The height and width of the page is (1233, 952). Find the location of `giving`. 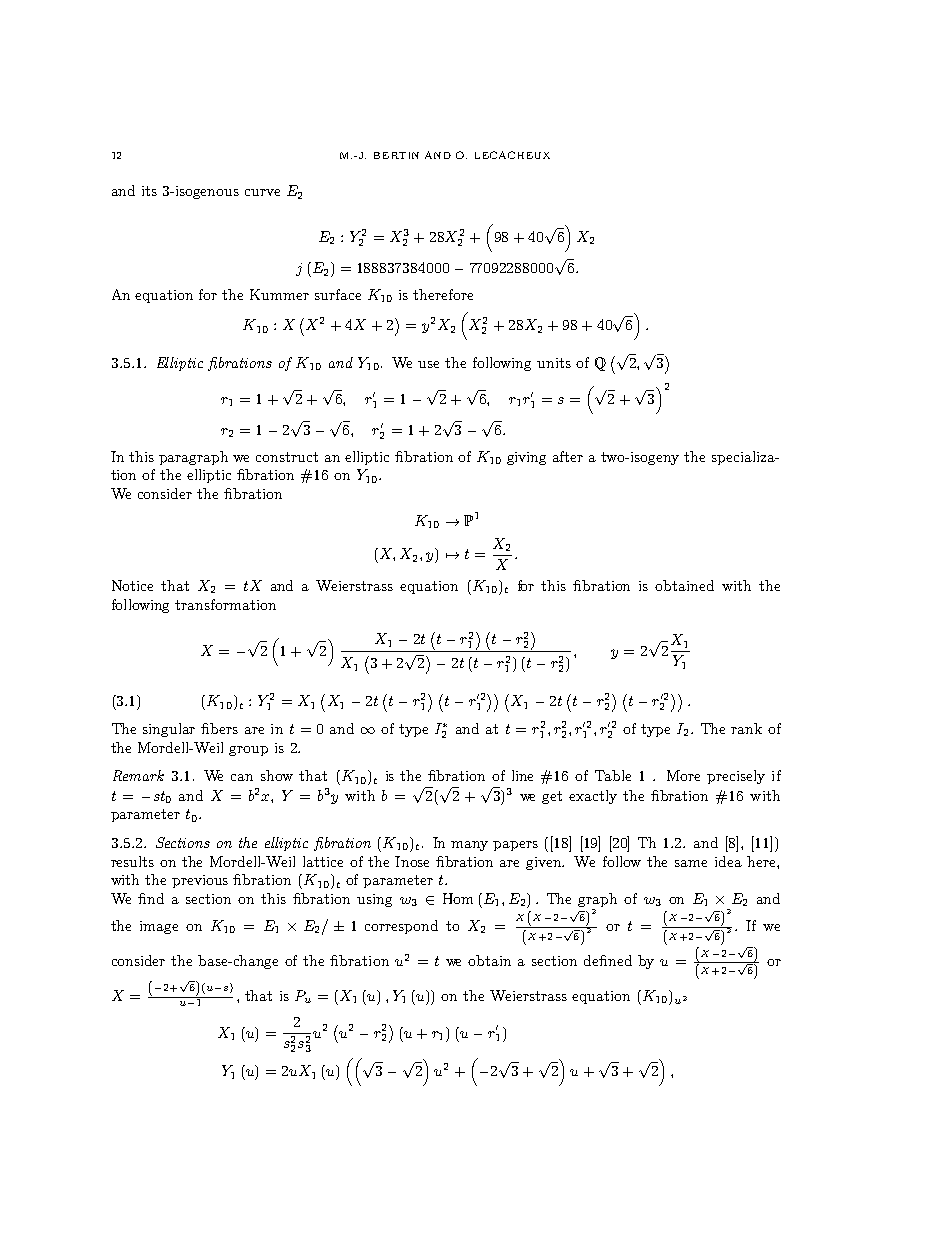

giving is located at coordinates (526, 458).
